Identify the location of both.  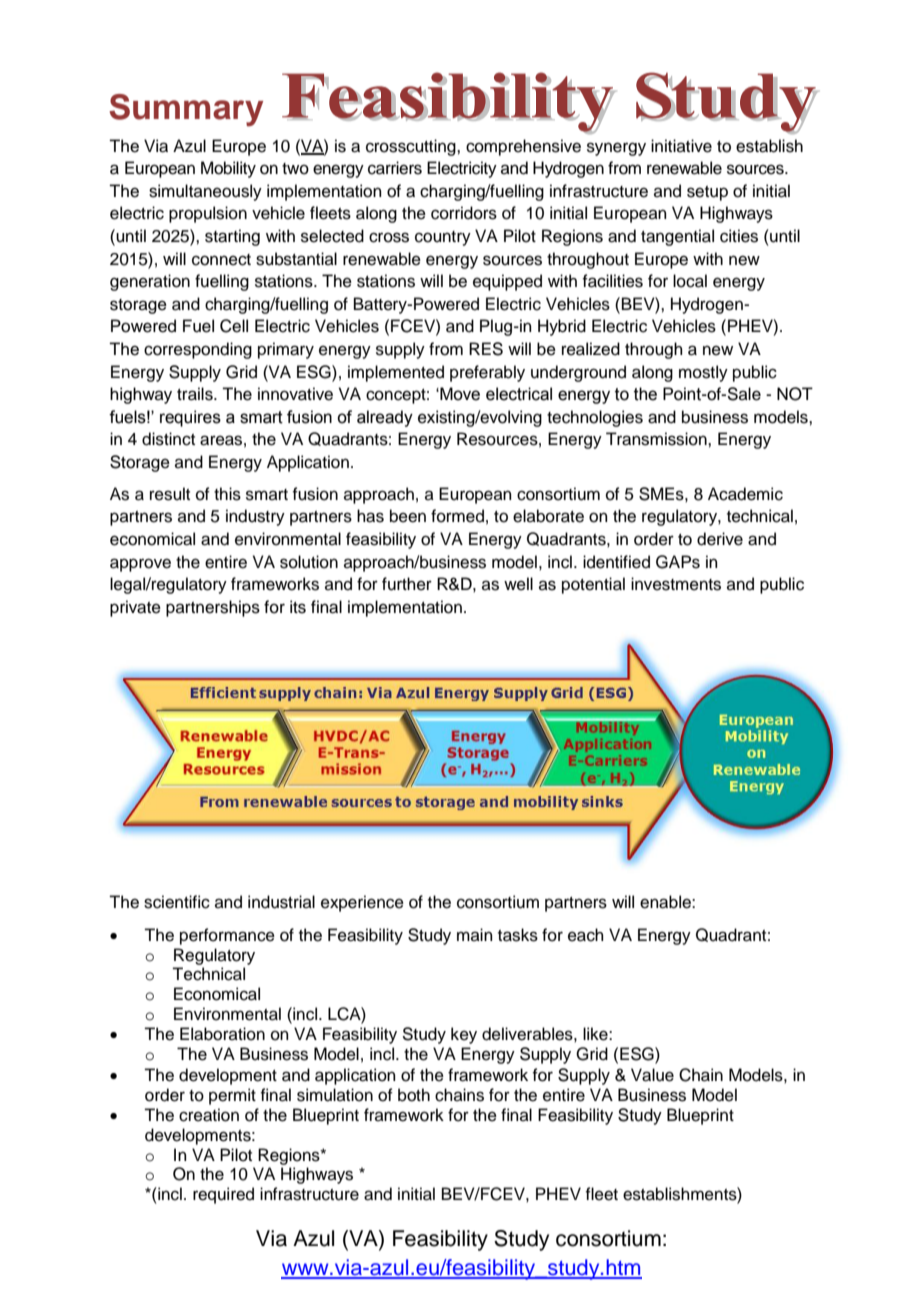
(414, 1095).
